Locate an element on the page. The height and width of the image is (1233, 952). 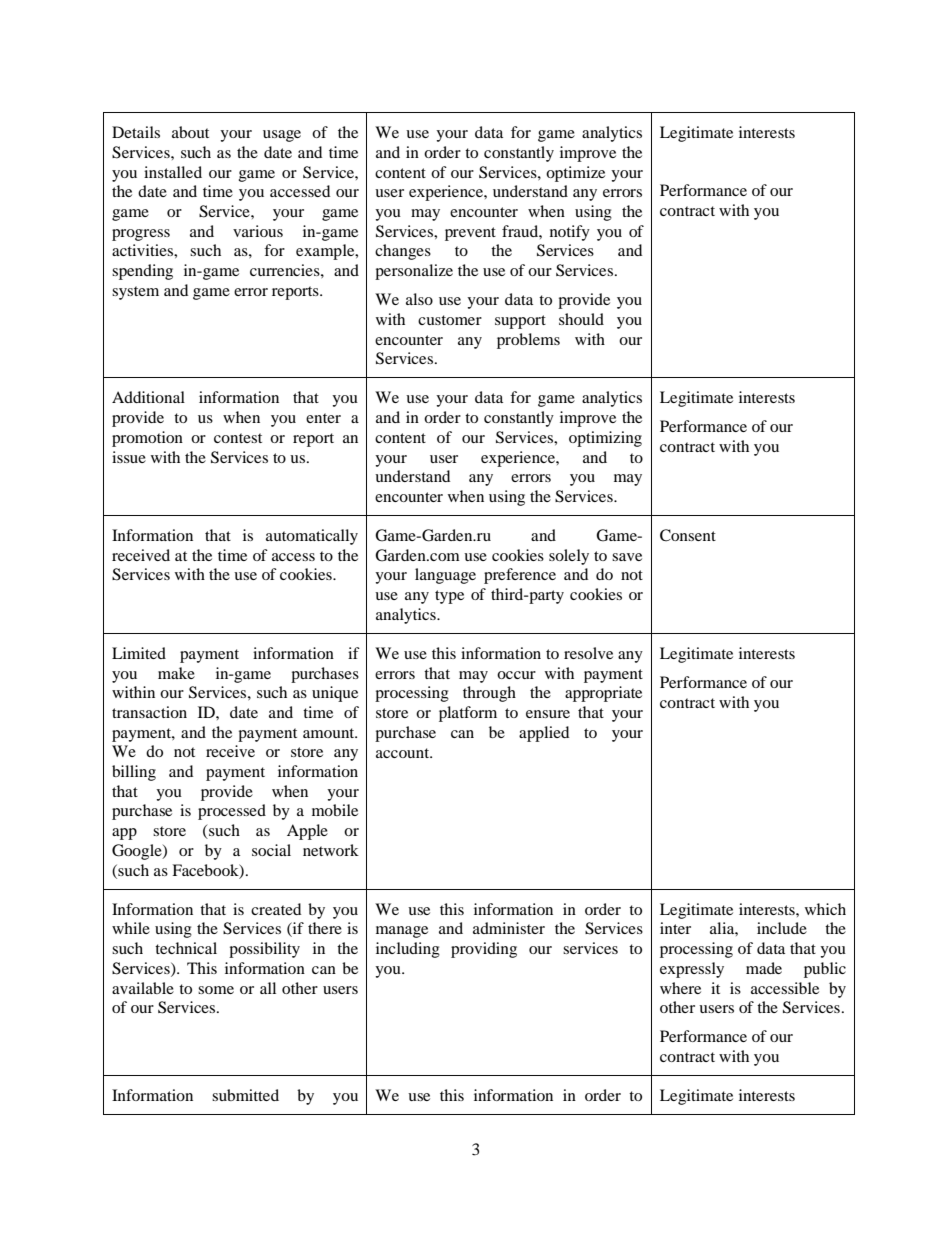
submitted is located at coordinates (245, 1095).
